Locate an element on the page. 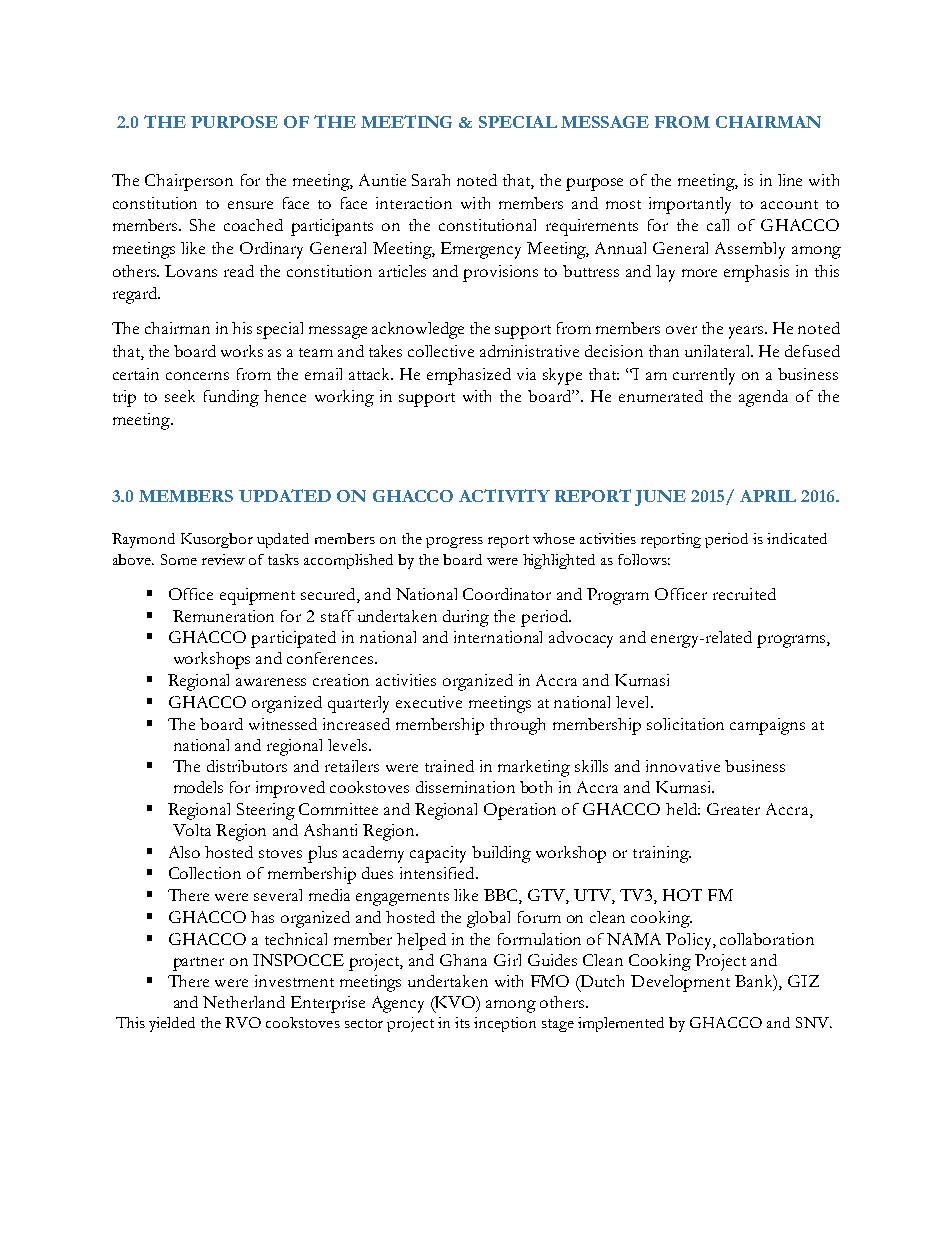 The width and height of the image is (952, 1233). campaigns is located at coordinates (767, 726).
